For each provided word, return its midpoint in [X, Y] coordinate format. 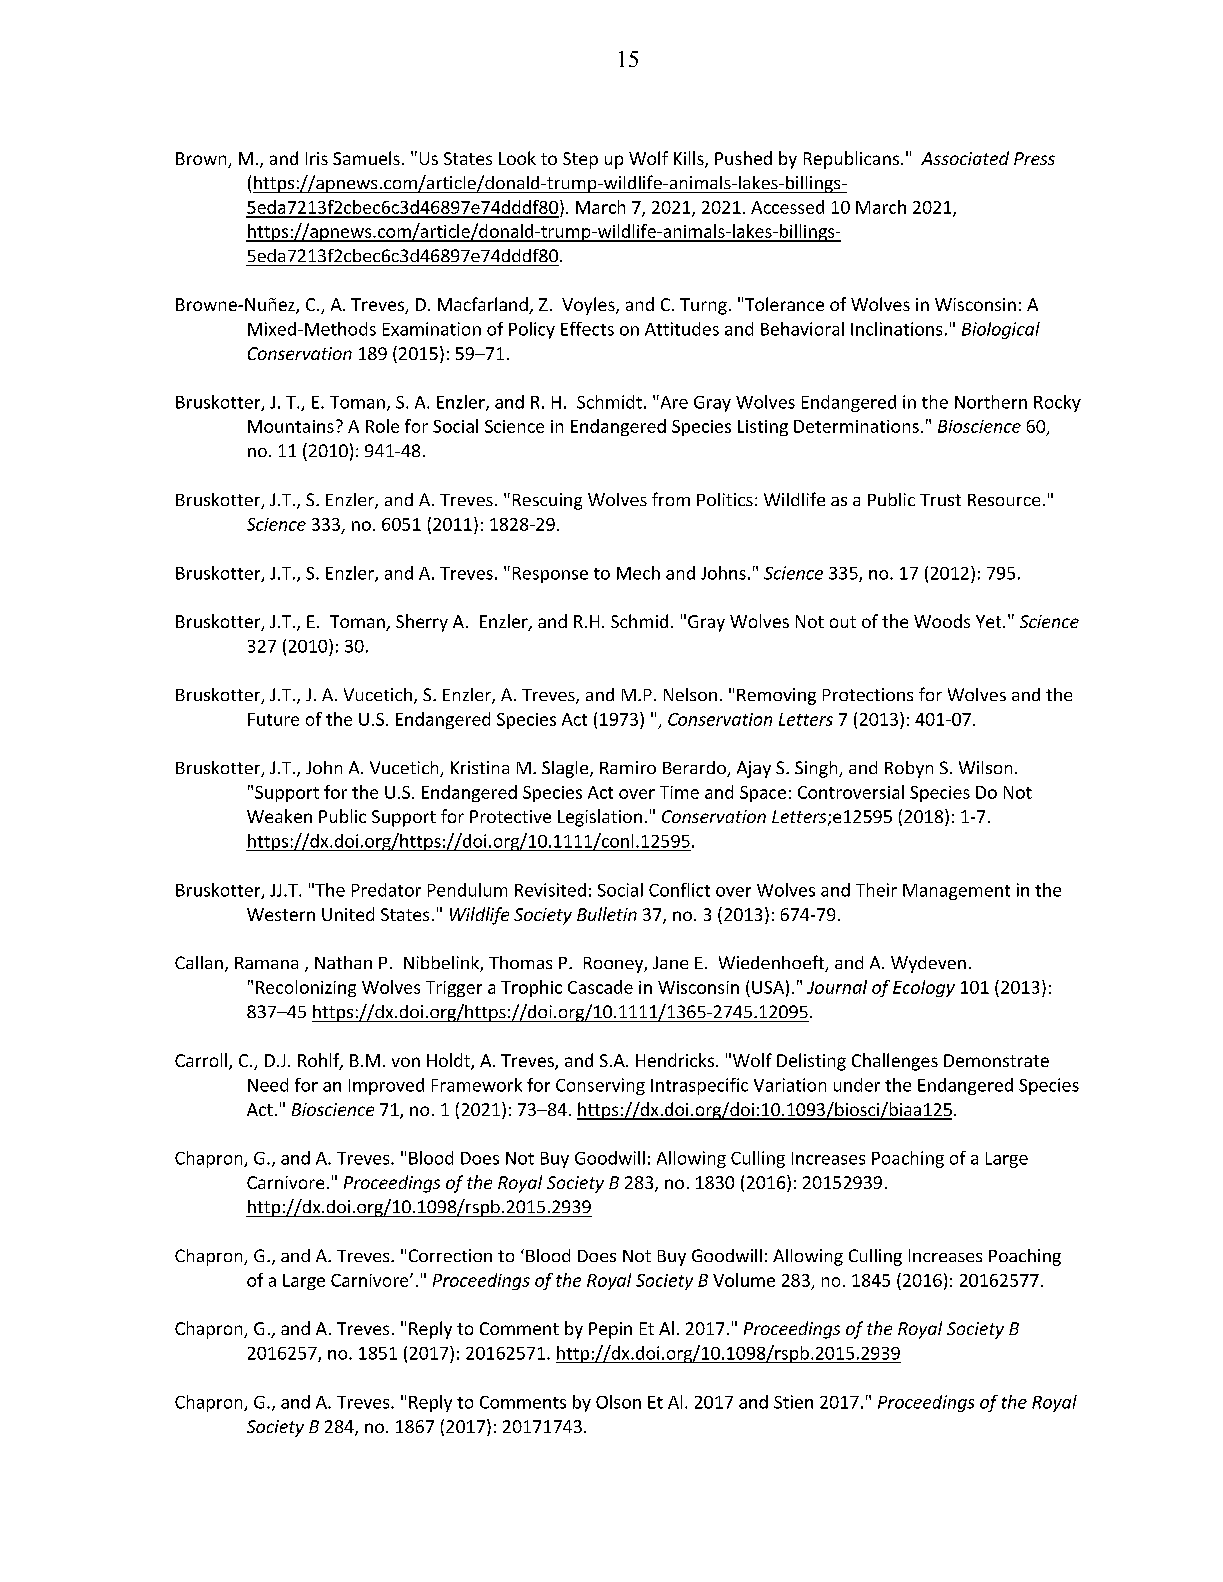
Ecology [924, 988]
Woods [942, 621]
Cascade [600, 987]
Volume [744, 1280]
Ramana [266, 963]
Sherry [422, 623]
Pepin [610, 1330]
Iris [317, 158]
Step [580, 160]
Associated [965, 158]
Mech [638, 573]
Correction [450, 1255]
